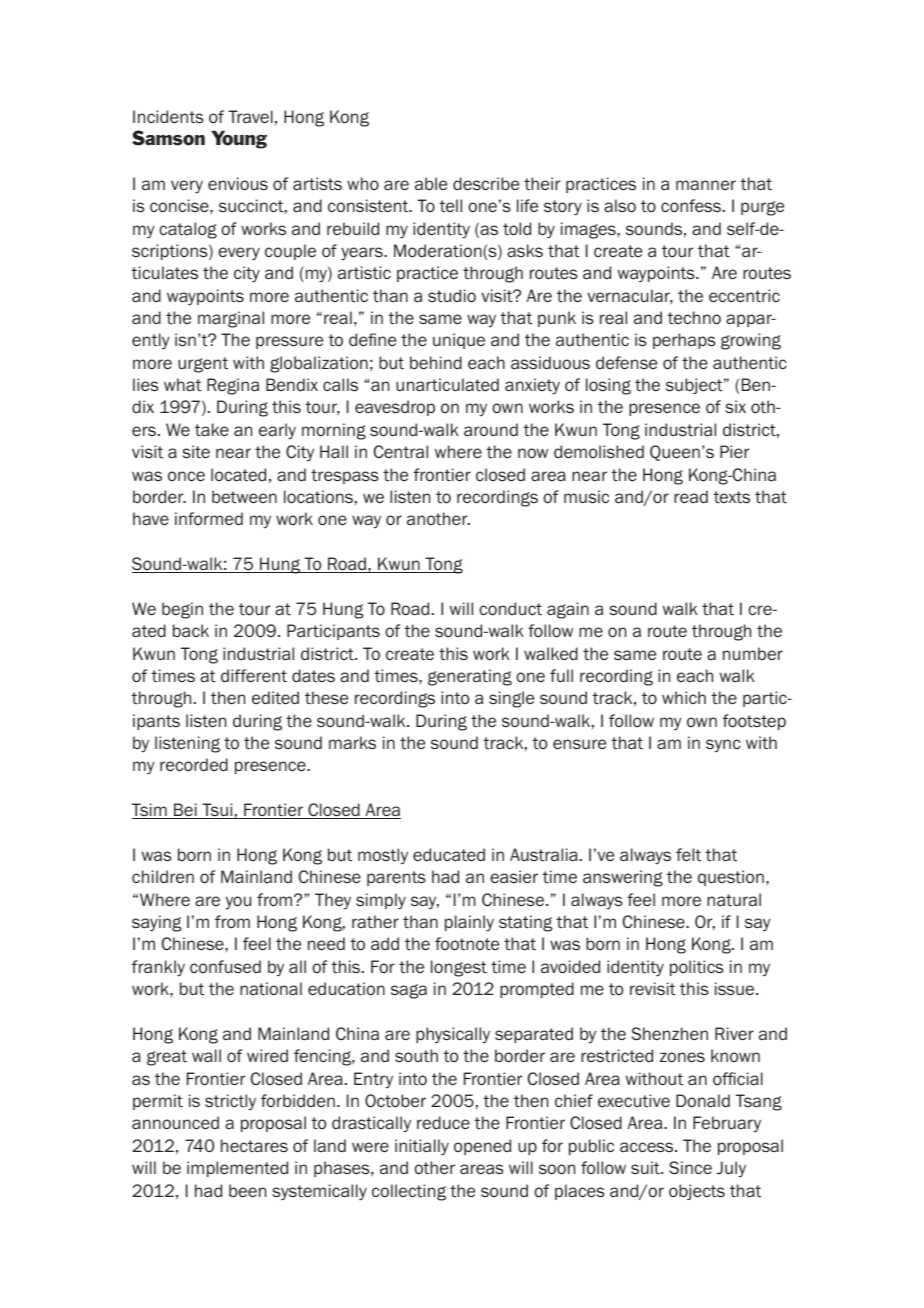  What do you see at coordinates (736, 407) in the screenshot?
I see `six` at bounding box center [736, 407].
